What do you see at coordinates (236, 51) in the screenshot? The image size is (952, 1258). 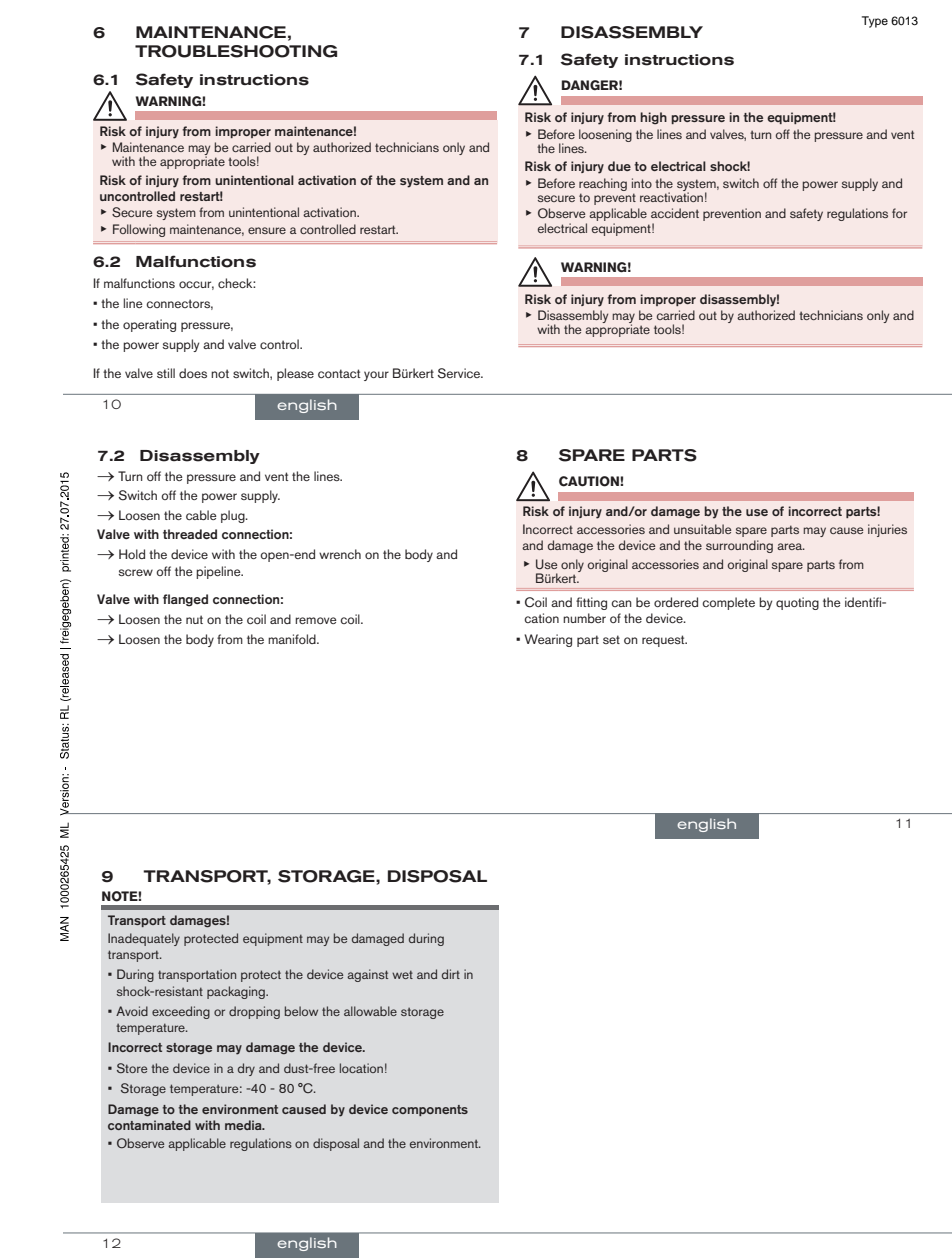 I see `TROUBLESHOOTING` at bounding box center [236, 51].
